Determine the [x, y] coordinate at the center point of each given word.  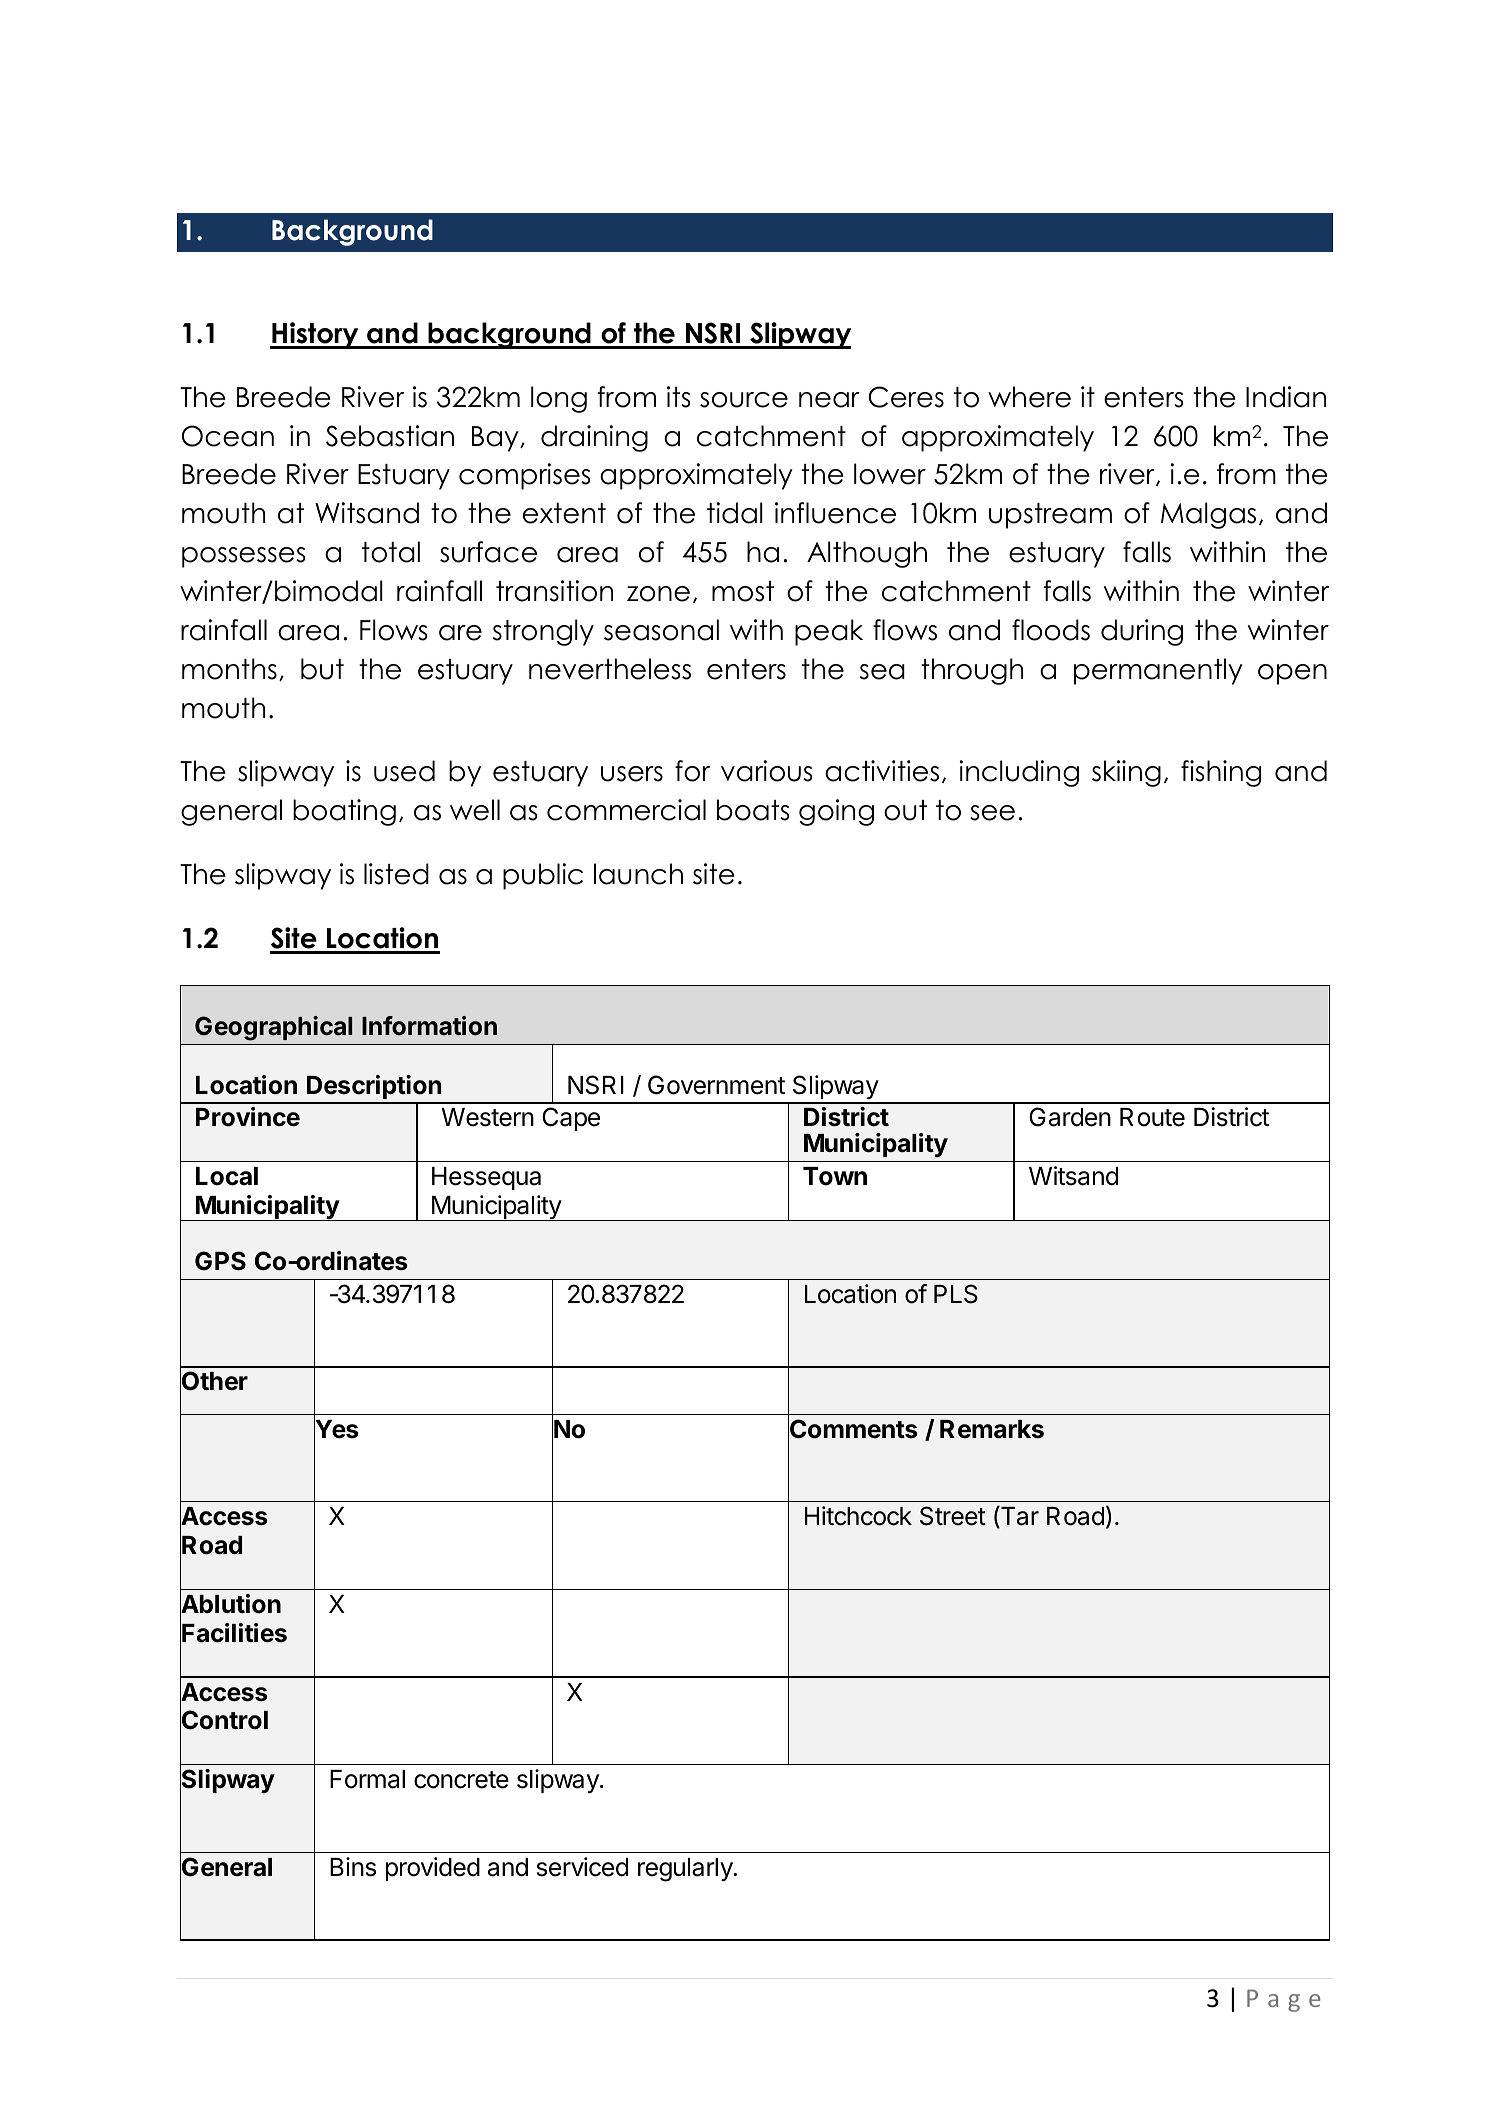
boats [753, 810]
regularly [686, 1870]
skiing [1126, 773]
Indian [1286, 397]
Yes [336, 1429]
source [744, 400]
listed [396, 874]
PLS [956, 1294]
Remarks [992, 1429]
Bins [353, 1867]
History [315, 335]
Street [953, 1516]
